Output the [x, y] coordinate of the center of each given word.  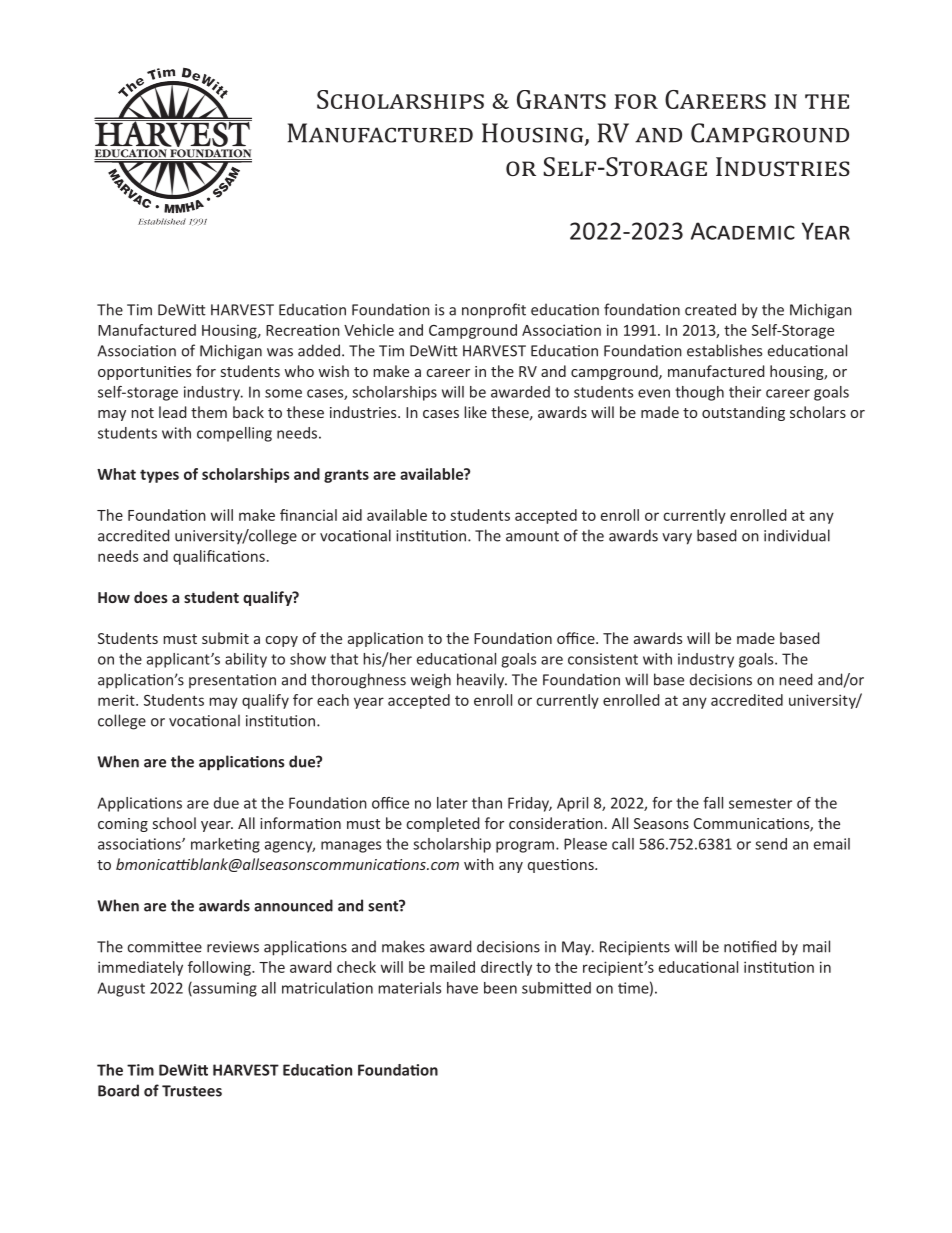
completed [443, 824]
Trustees [192, 1091]
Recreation [303, 330]
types [159, 476]
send [771, 844]
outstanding [743, 413]
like [475, 412]
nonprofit [494, 311]
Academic [743, 231]
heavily [482, 681]
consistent [603, 659]
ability [246, 660]
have [462, 988]
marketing [225, 845]
